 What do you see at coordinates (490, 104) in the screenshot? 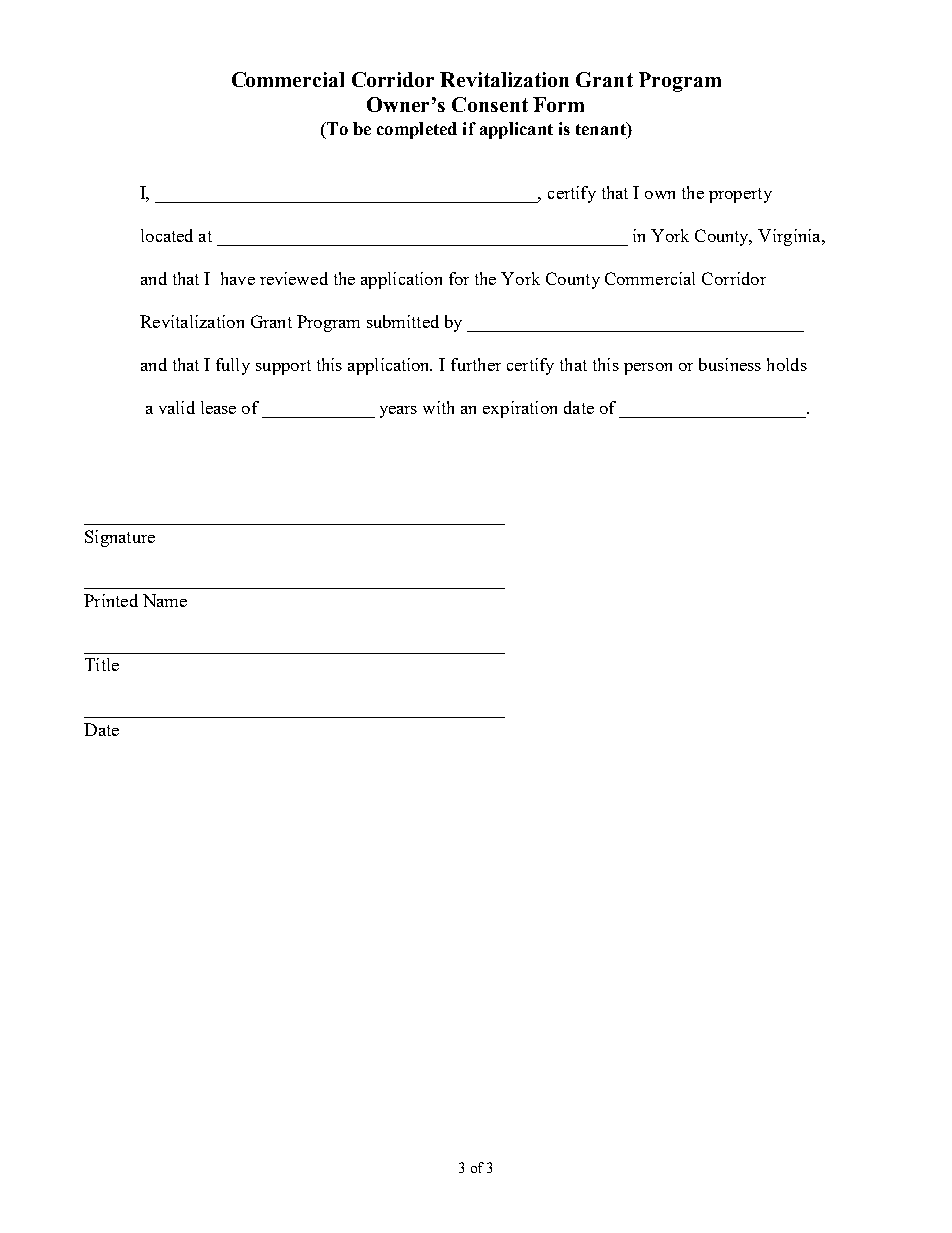
I see `Consent` at bounding box center [490, 104].
